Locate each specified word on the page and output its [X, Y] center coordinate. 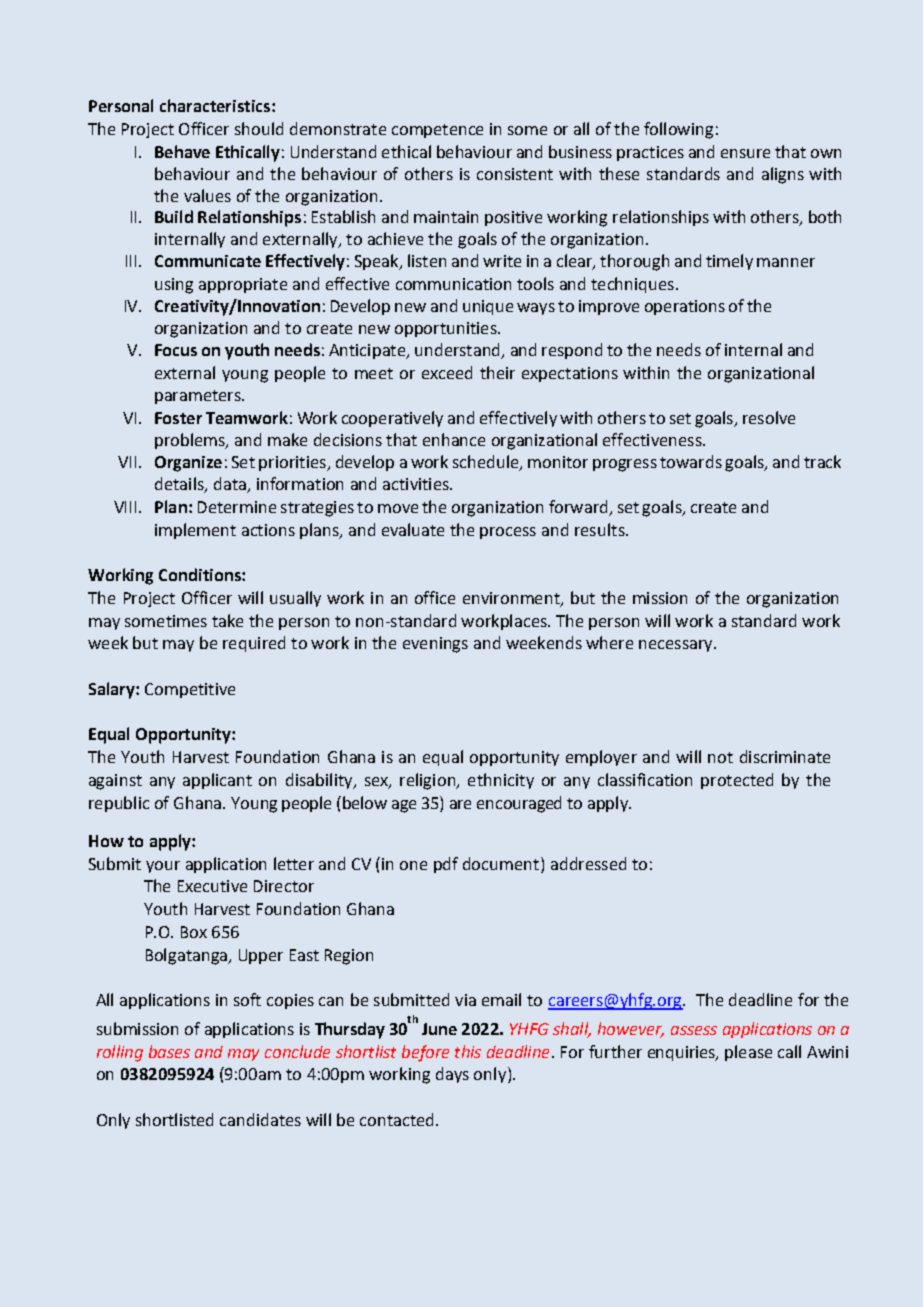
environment [512, 599]
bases [169, 1051]
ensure [745, 153]
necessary [677, 646]
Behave [182, 151]
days [452, 1075]
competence [437, 131]
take [227, 620]
